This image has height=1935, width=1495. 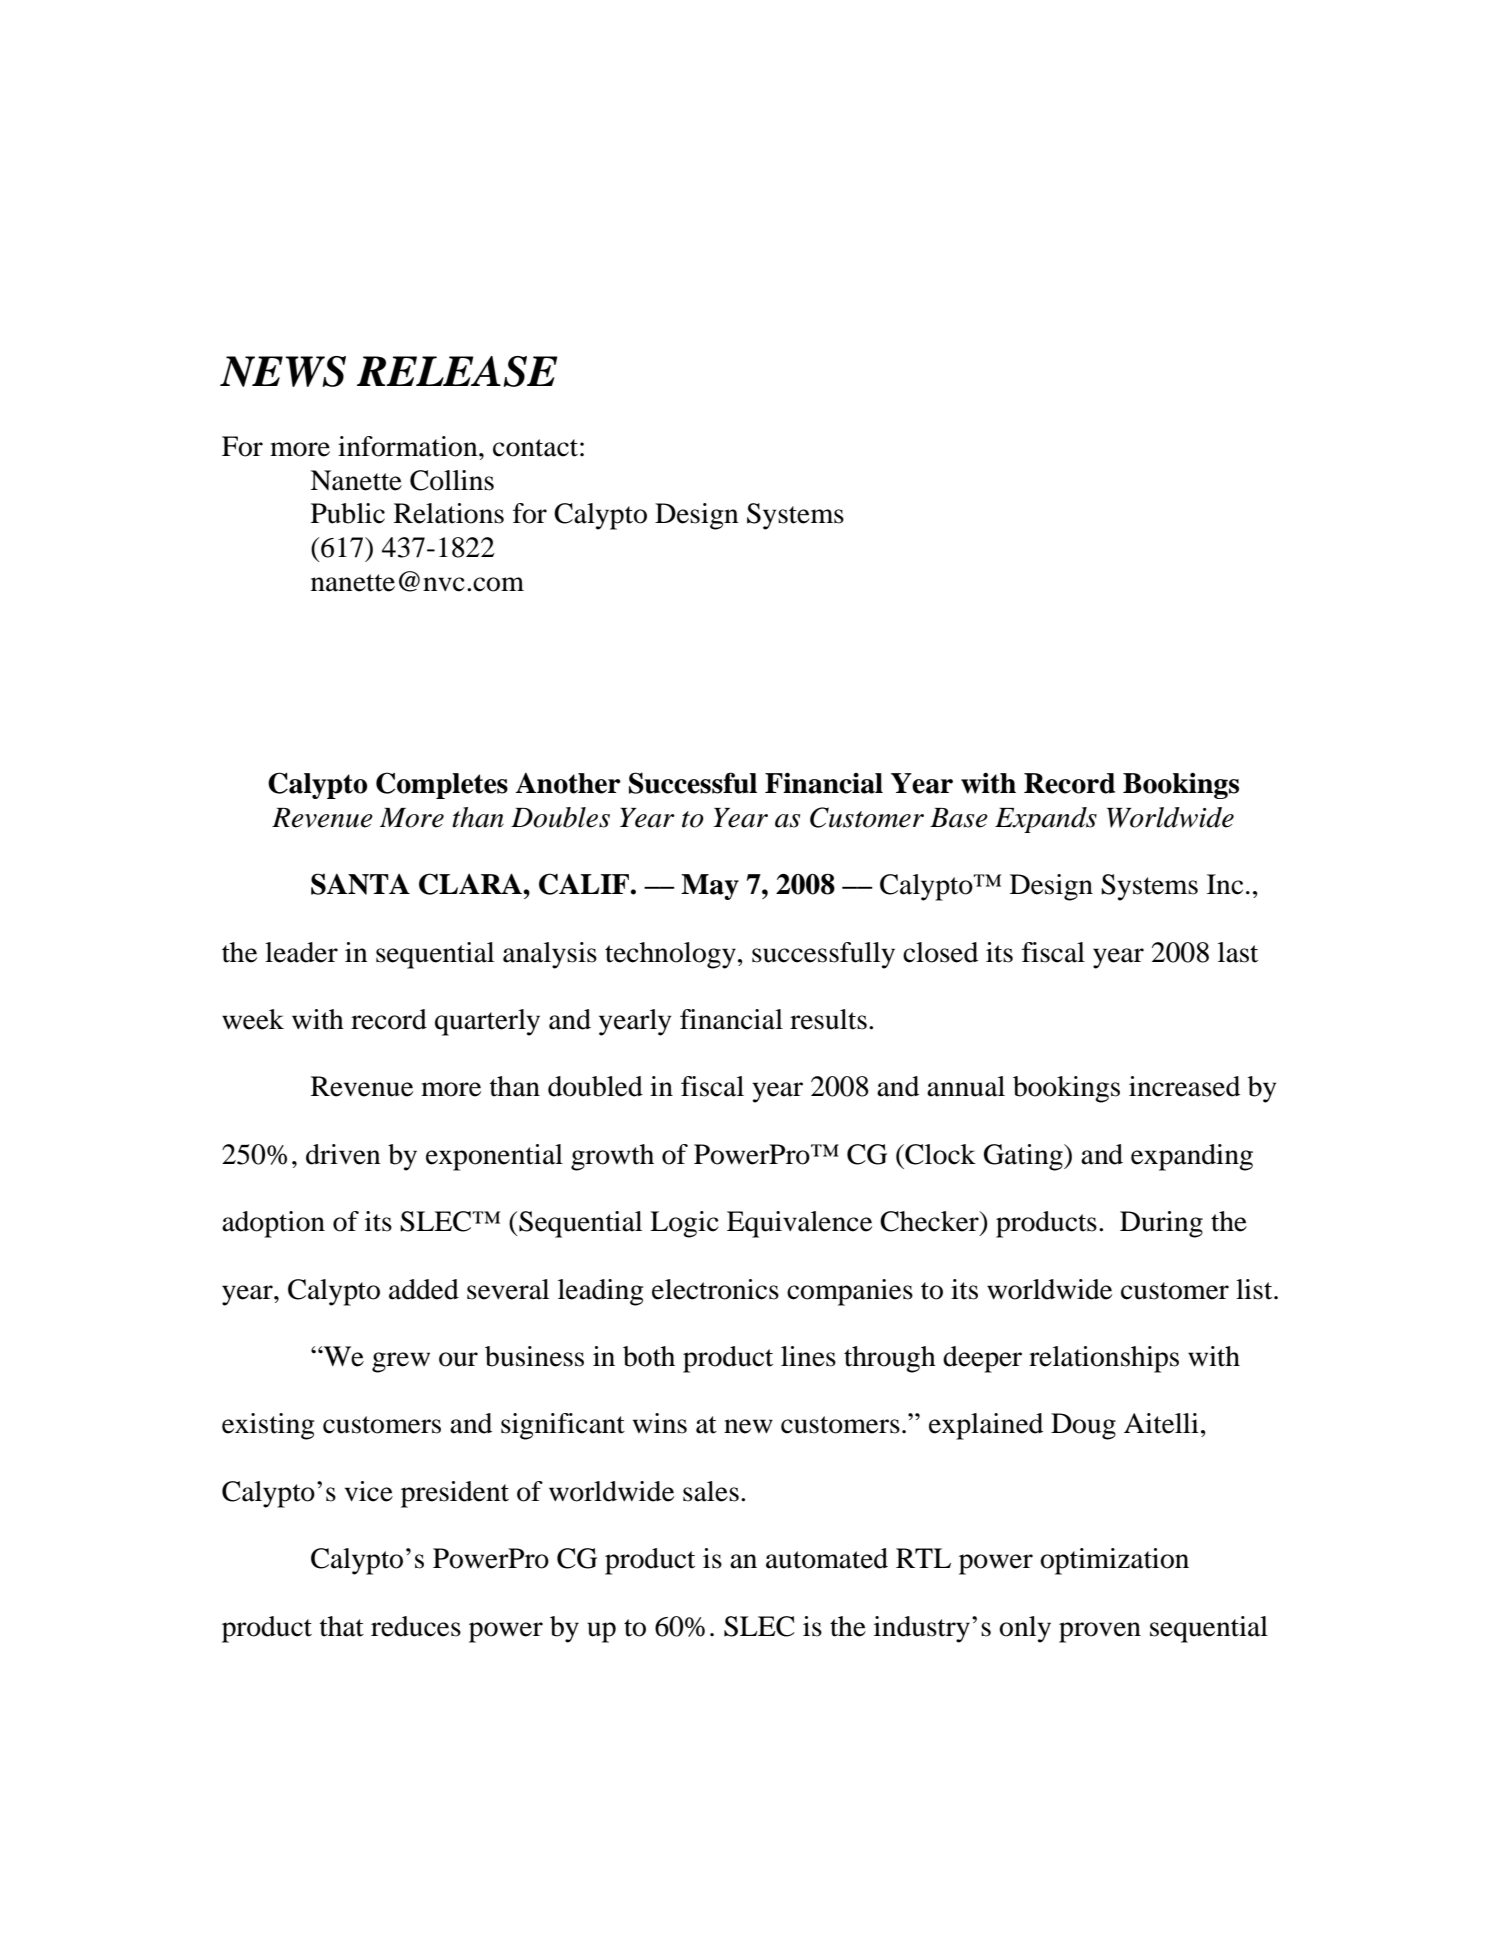 I want to click on Expands, so click(x=1046, y=820).
